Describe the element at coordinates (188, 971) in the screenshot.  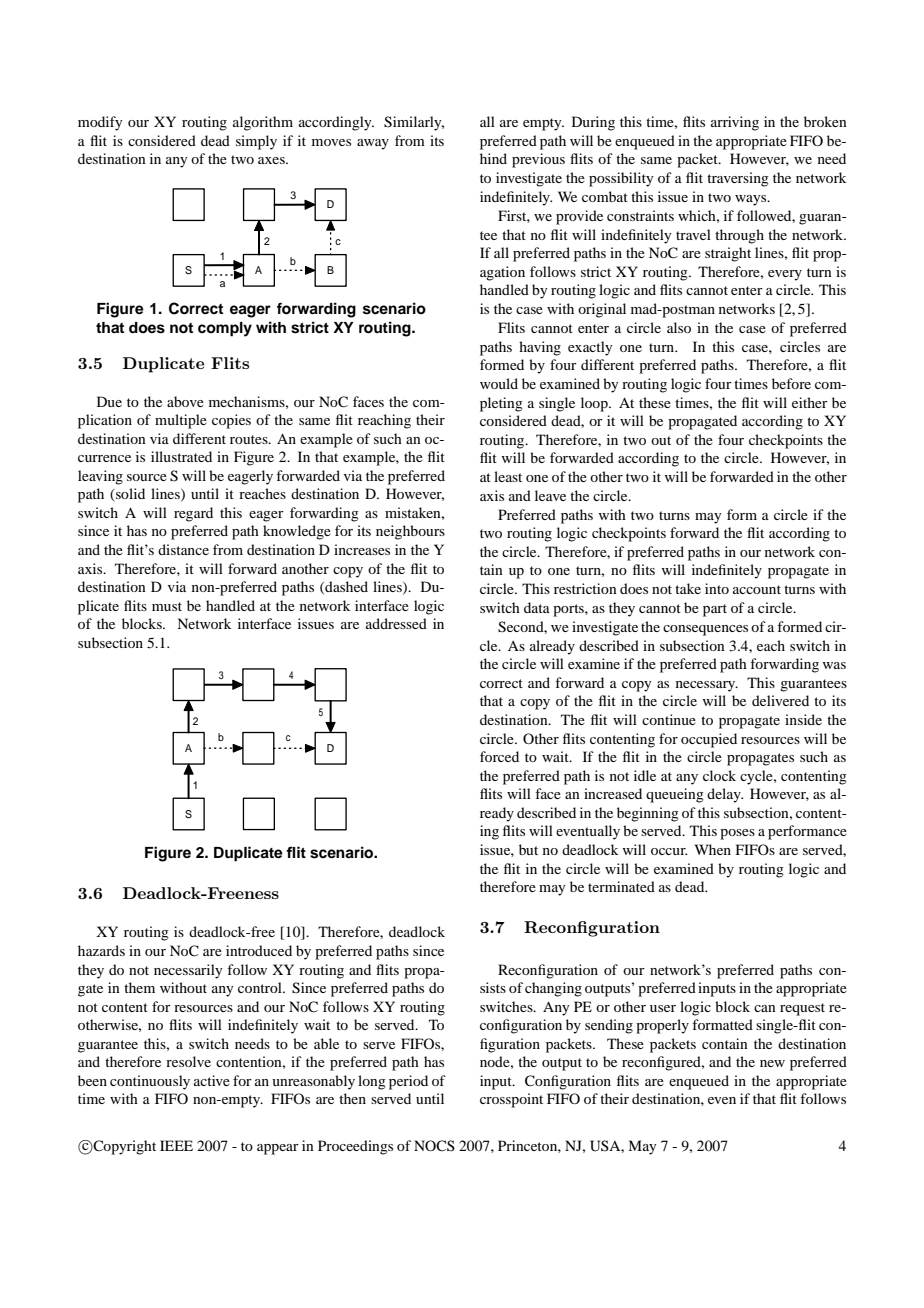
I see `necessarily` at that location.
